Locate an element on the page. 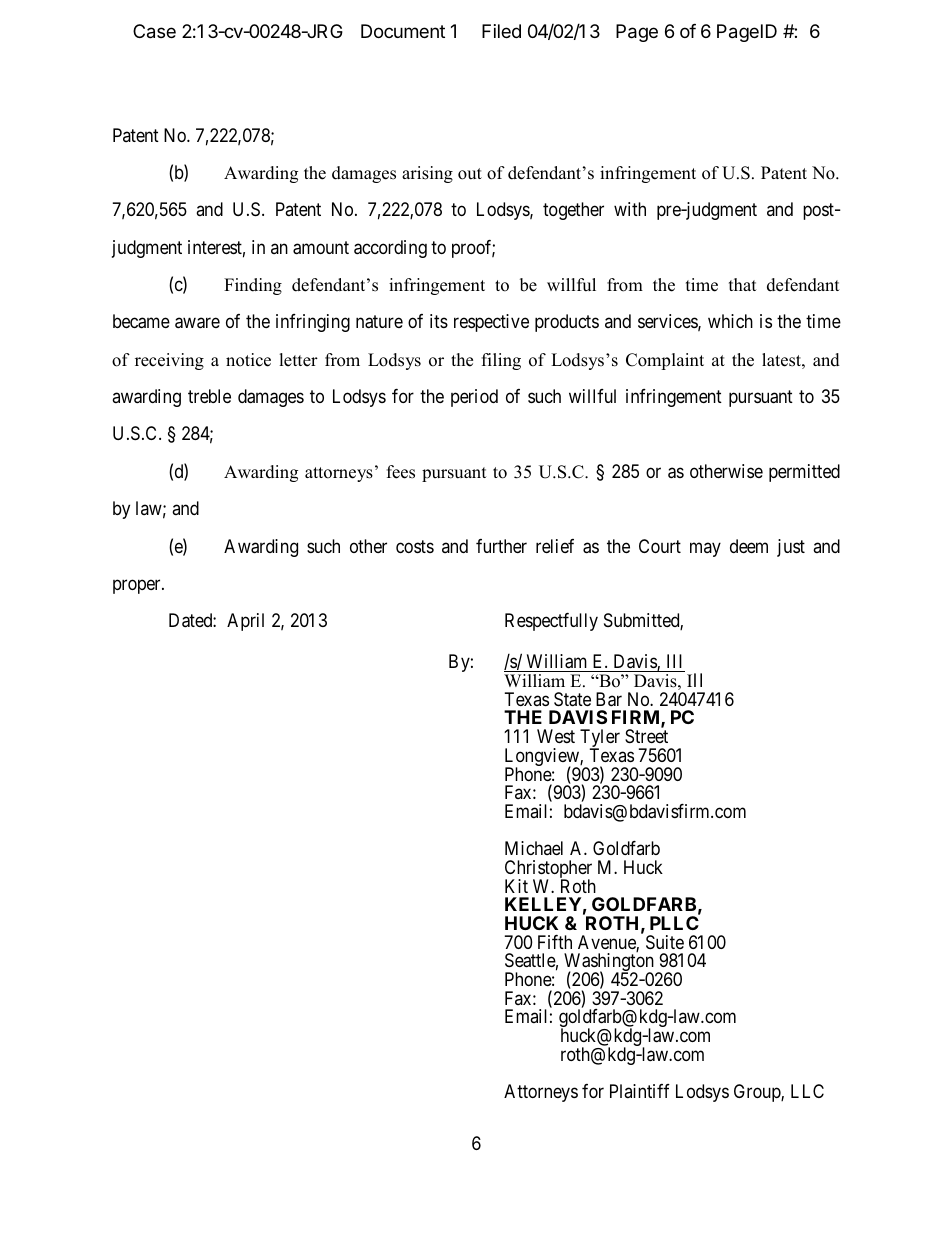 This page has height=1233, width=952. Street is located at coordinates (646, 736).
